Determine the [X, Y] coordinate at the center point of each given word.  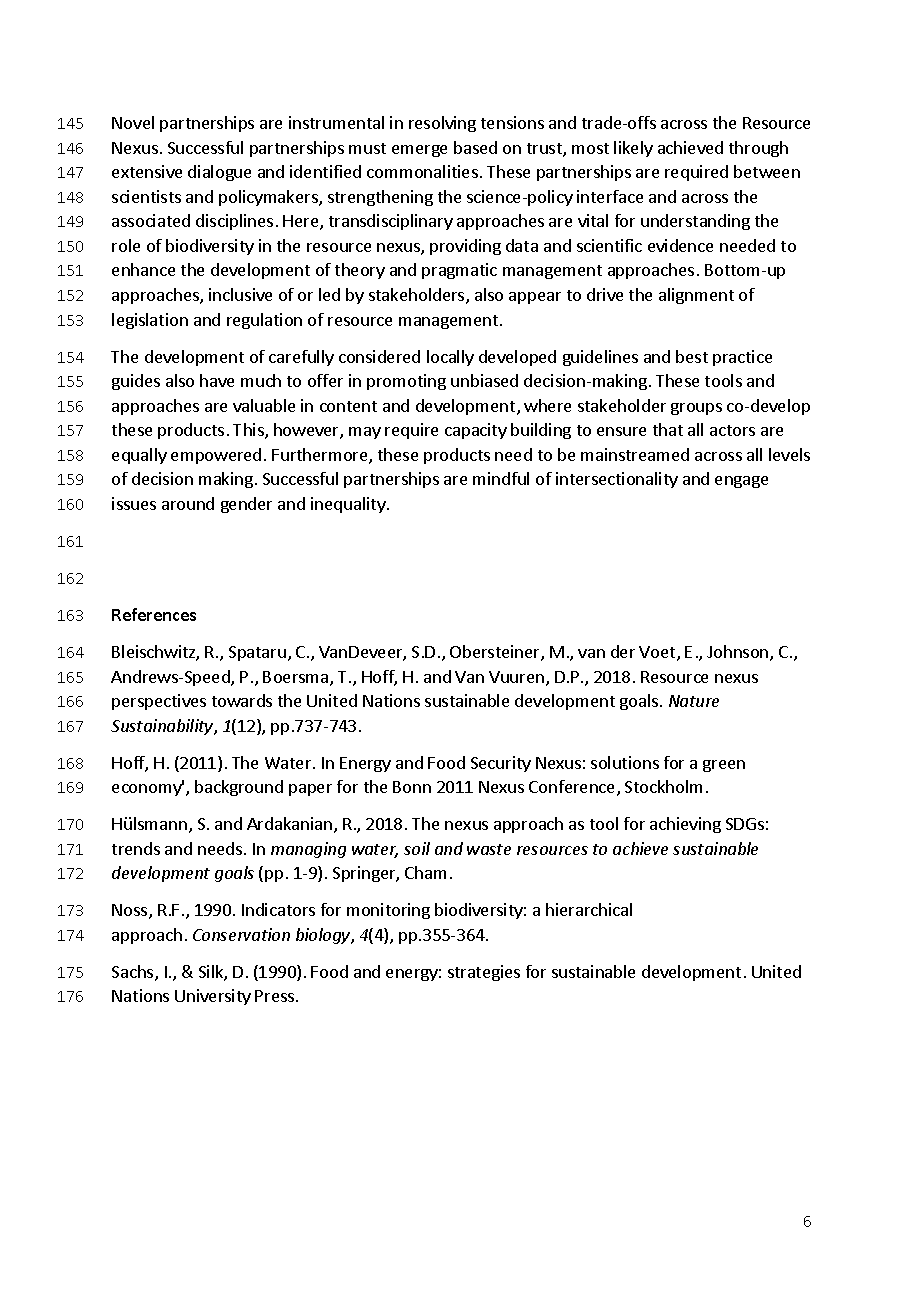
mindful [501, 478]
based [475, 147]
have [217, 380]
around [188, 503]
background [239, 788]
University [213, 997]
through [758, 149]
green [724, 766]
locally [450, 358]
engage [741, 482]
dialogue [219, 173]
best [692, 356]
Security [501, 764]
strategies [484, 973]
